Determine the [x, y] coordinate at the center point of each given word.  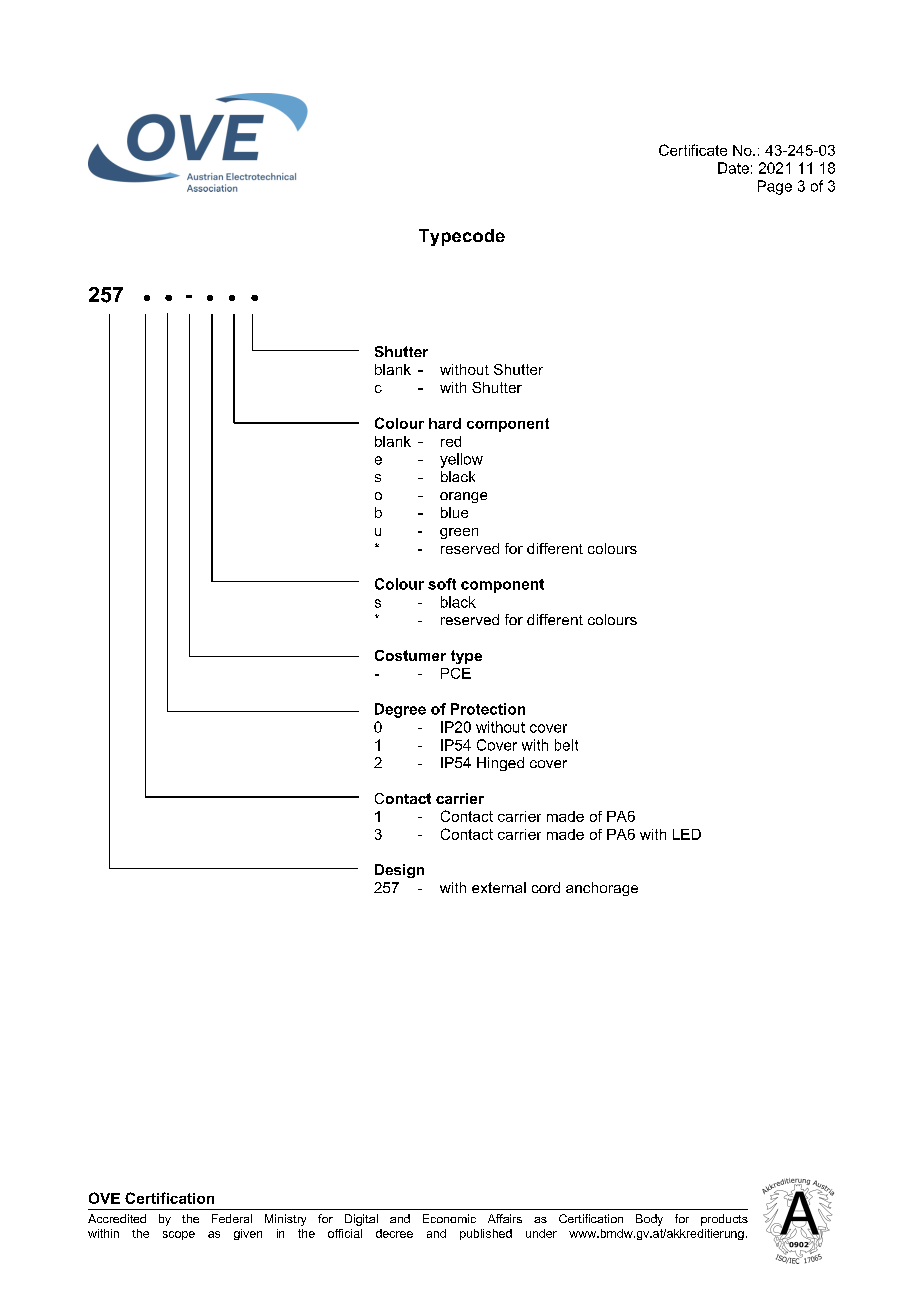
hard [445, 423]
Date [733, 168]
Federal [232, 1218]
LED [687, 834]
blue [454, 512]
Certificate [693, 150]
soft [442, 584]
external [499, 887]
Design [399, 871]
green [459, 533]
